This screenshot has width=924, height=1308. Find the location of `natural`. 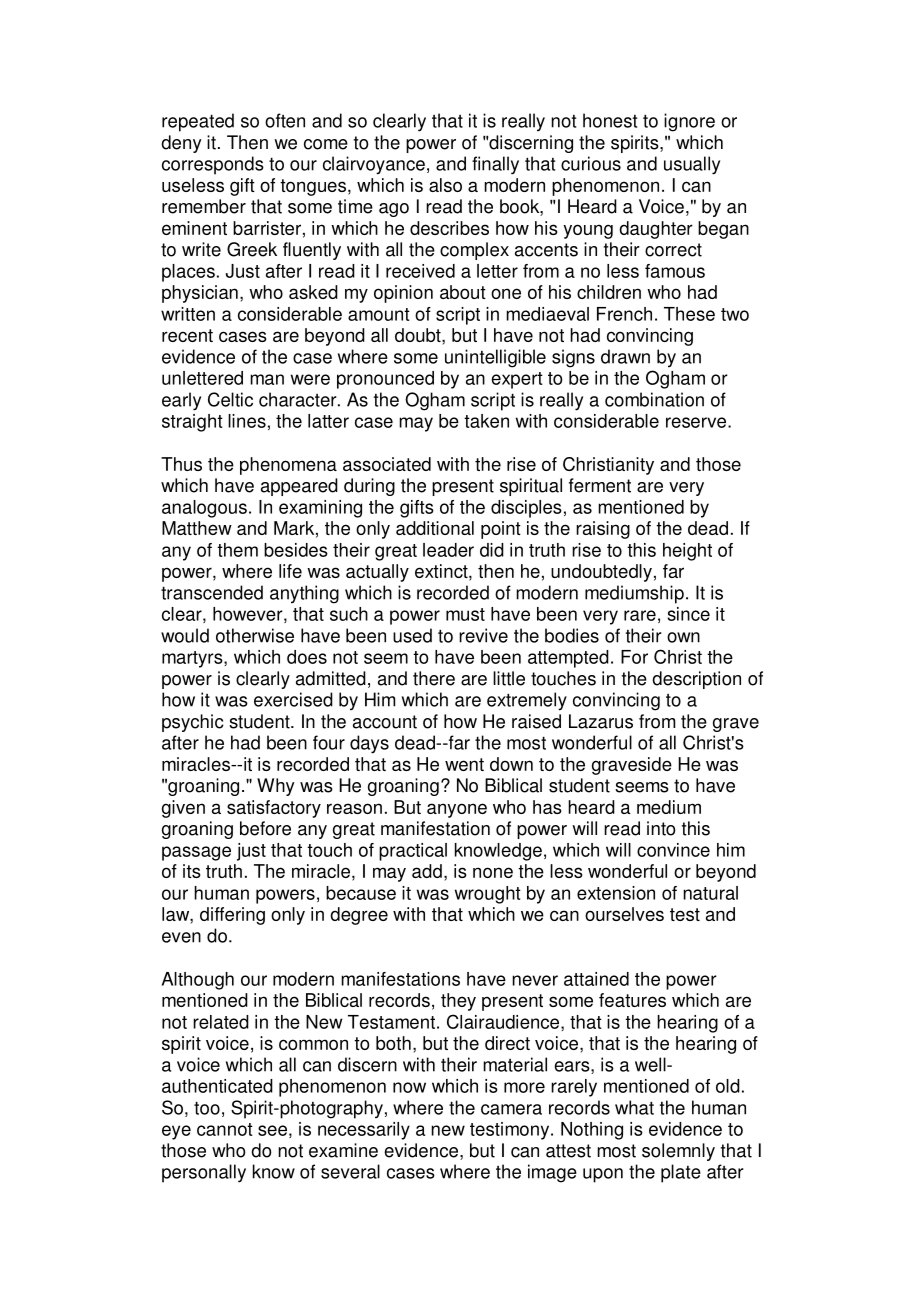

natural is located at coordinates (710, 893).
